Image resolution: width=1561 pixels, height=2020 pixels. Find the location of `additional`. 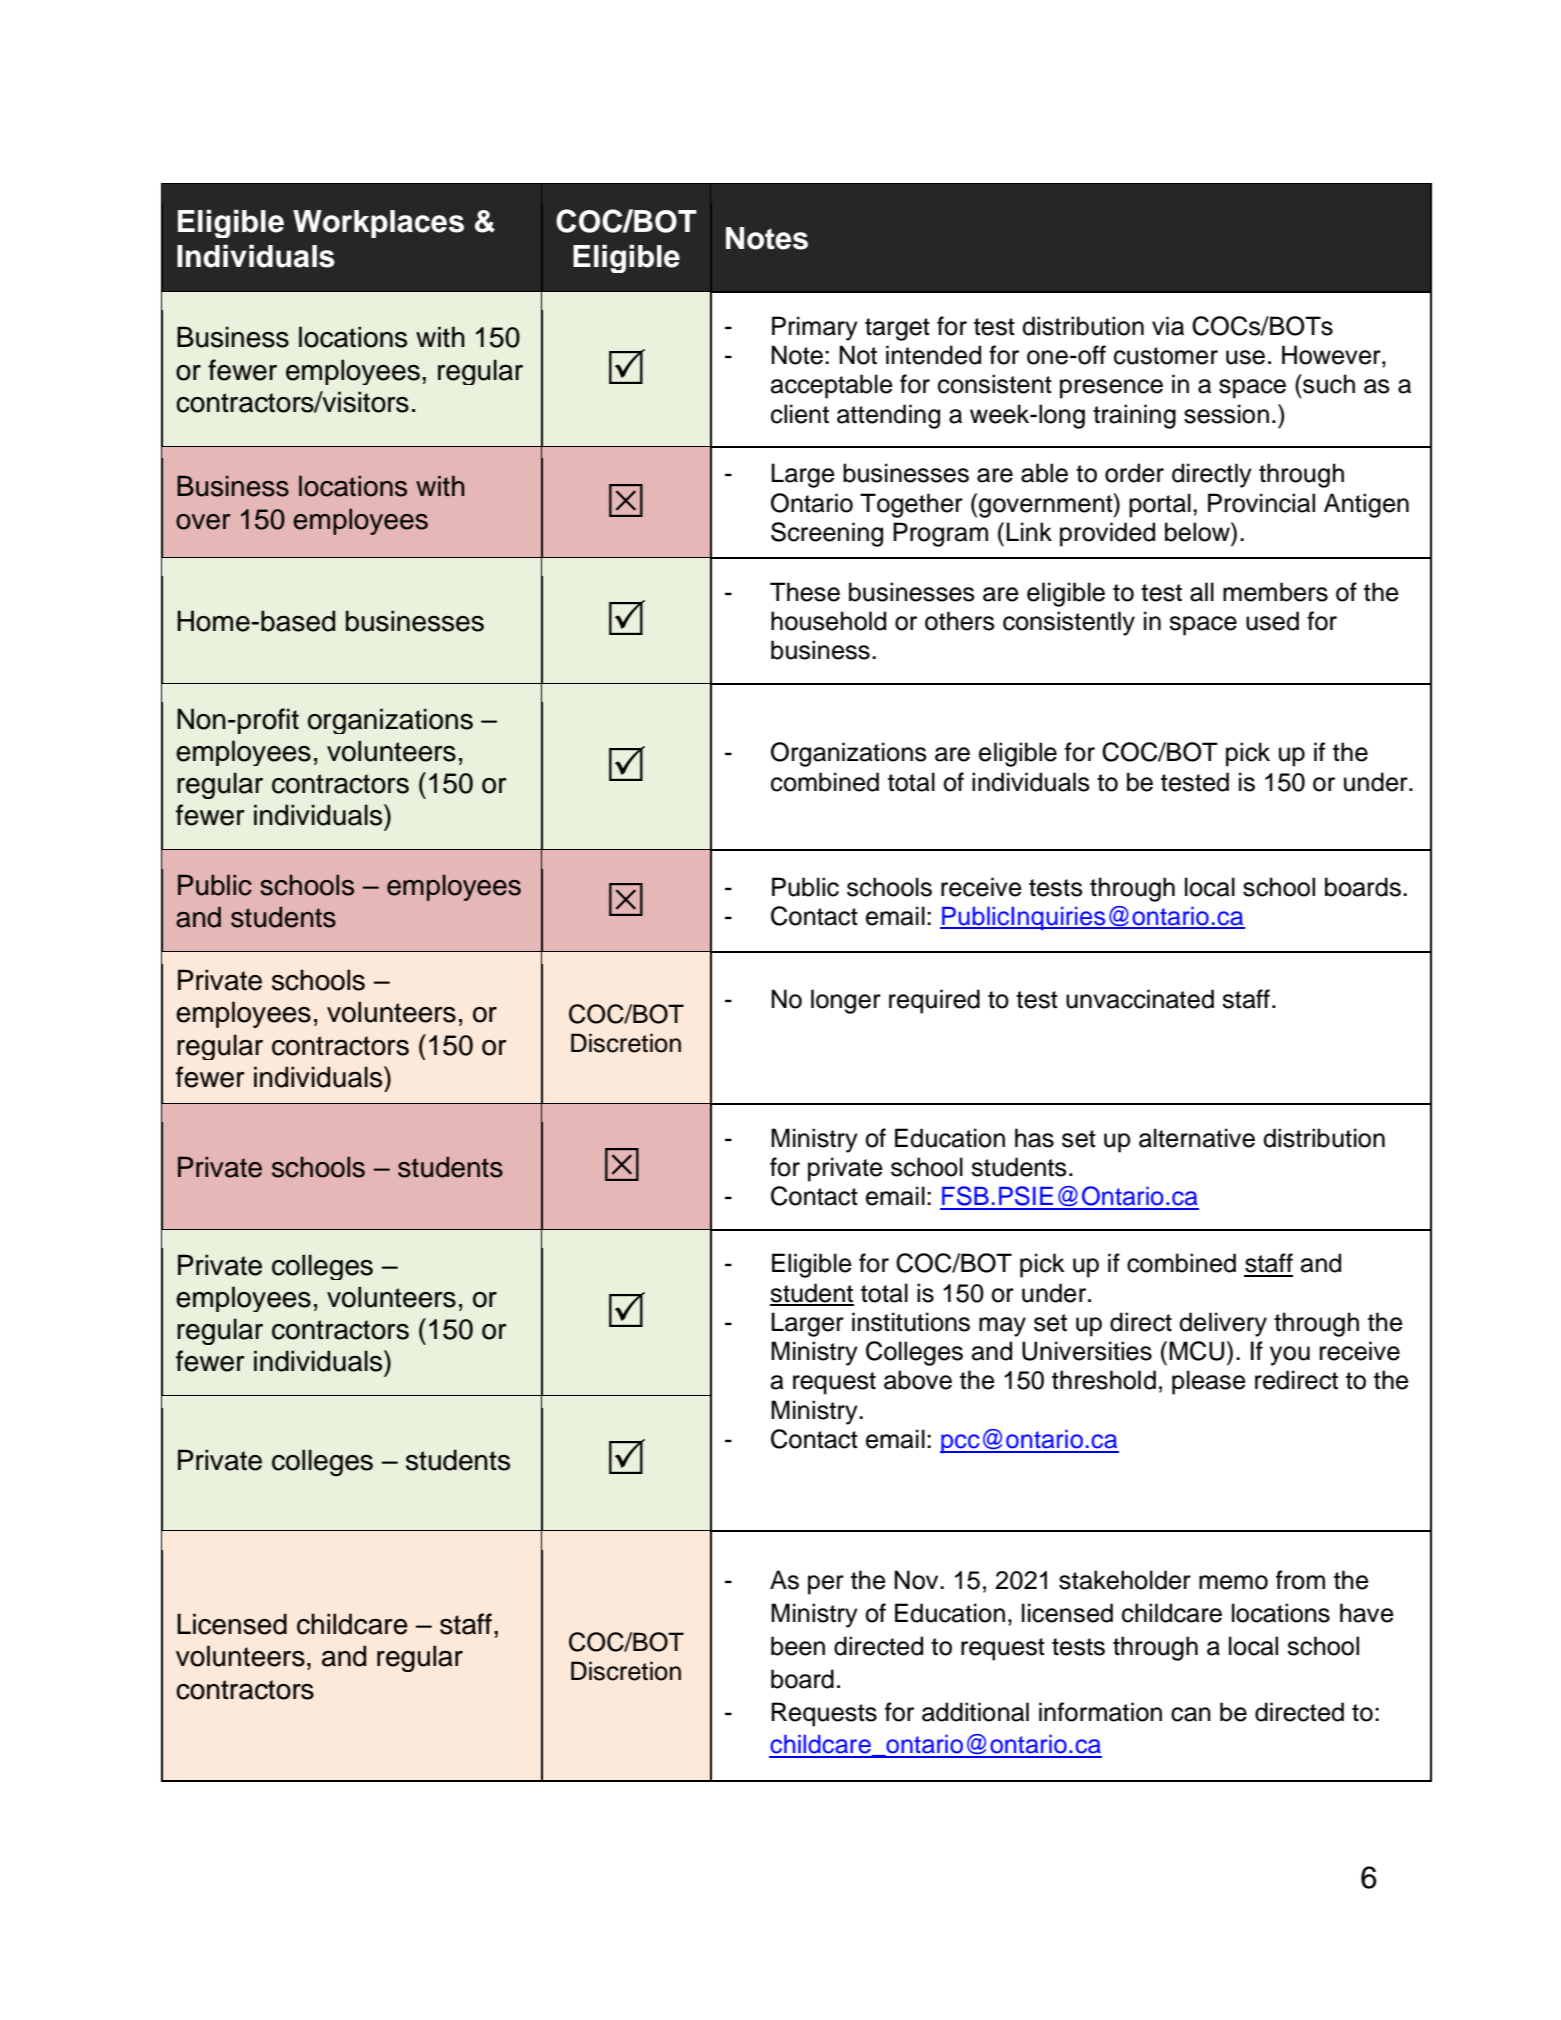

additional is located at coordinates (975, 1712).
